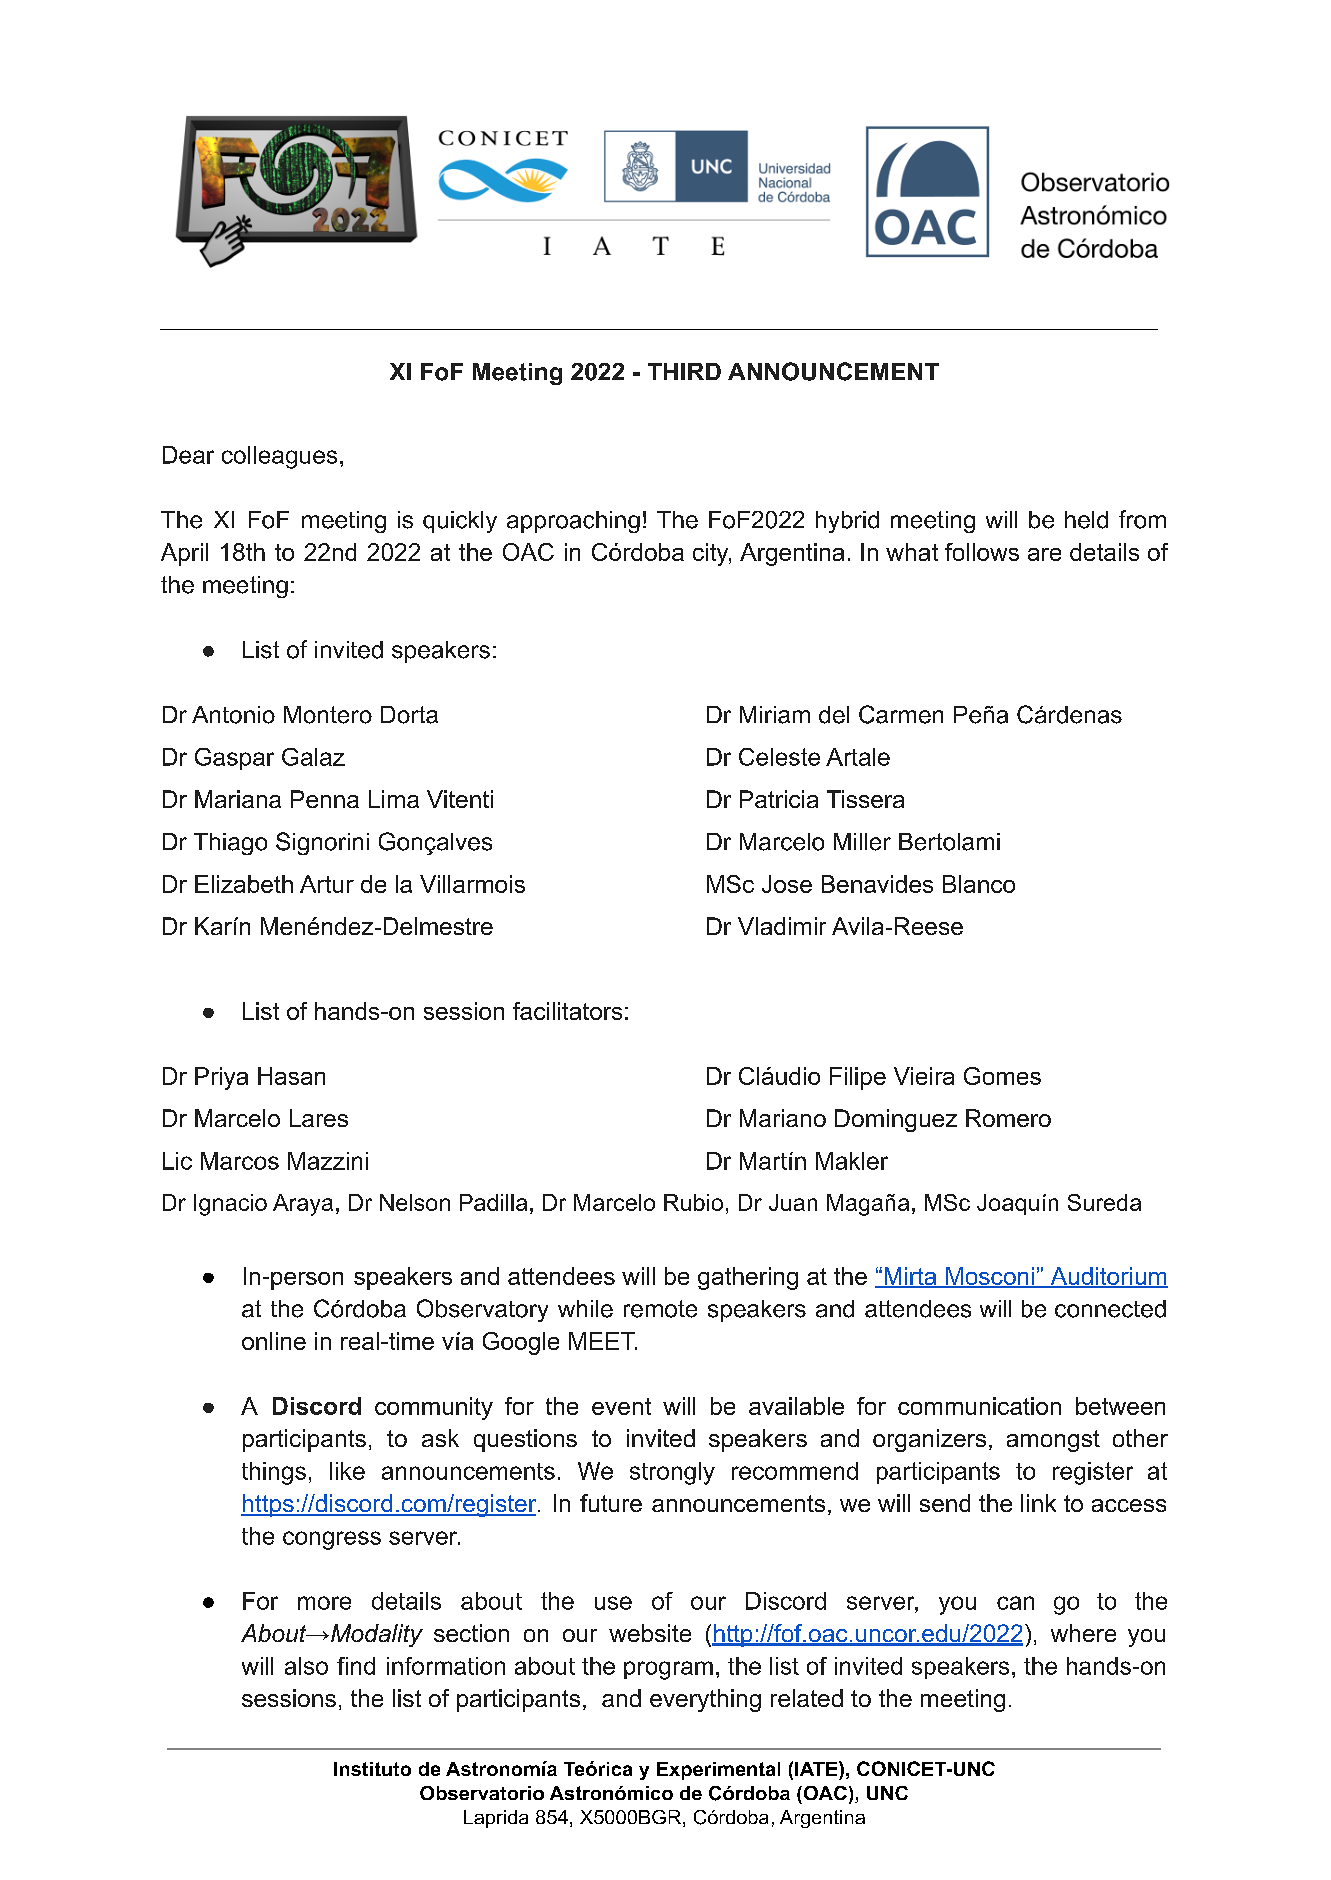 This screenshot has width=1331, height=1880. What do you see at coordinates (787, 884) in the screenshot?
I see `Jose` at bounding box center [787, 884].
